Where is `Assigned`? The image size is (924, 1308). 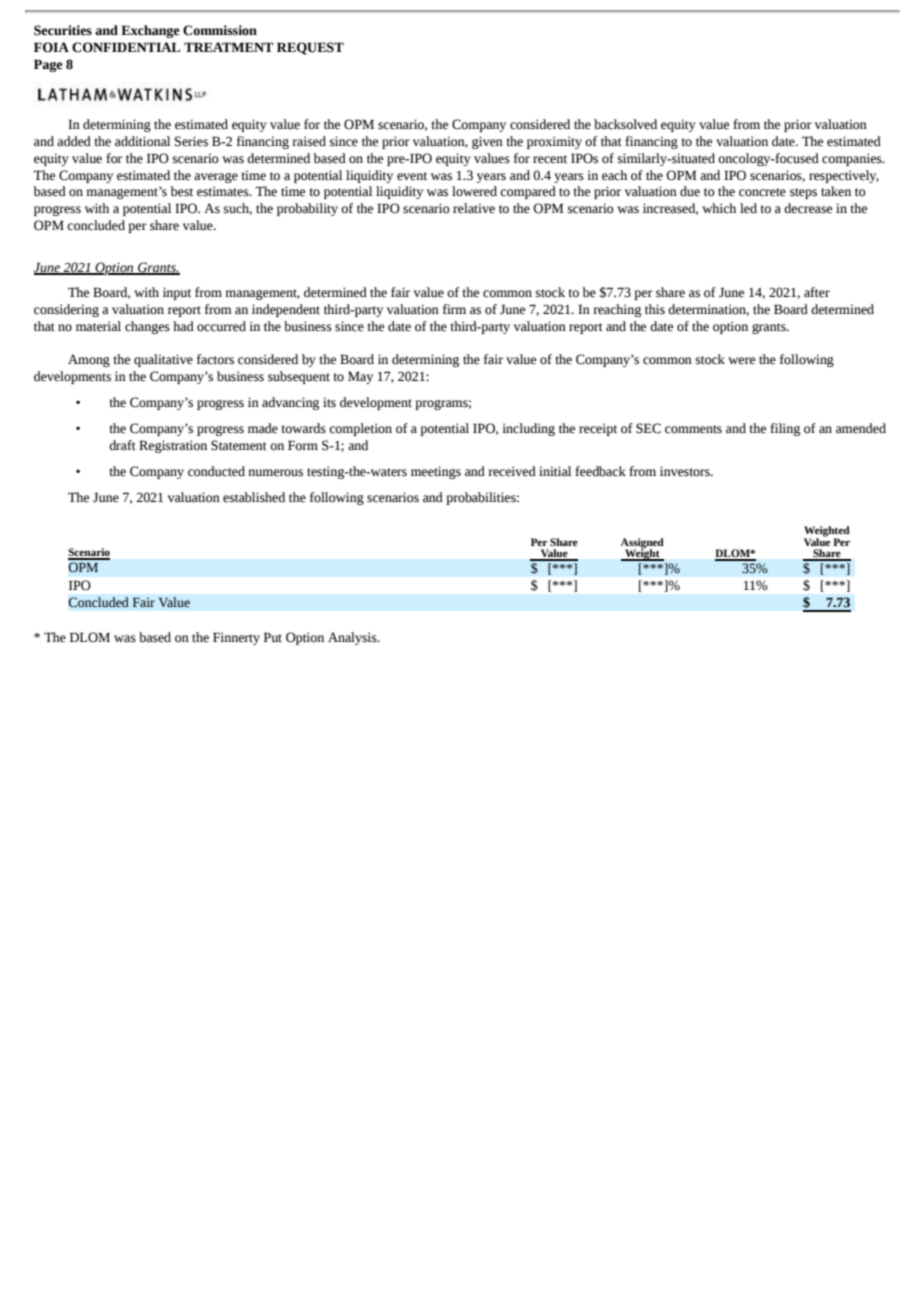 Assigned is located at coordinates (642, 544).
